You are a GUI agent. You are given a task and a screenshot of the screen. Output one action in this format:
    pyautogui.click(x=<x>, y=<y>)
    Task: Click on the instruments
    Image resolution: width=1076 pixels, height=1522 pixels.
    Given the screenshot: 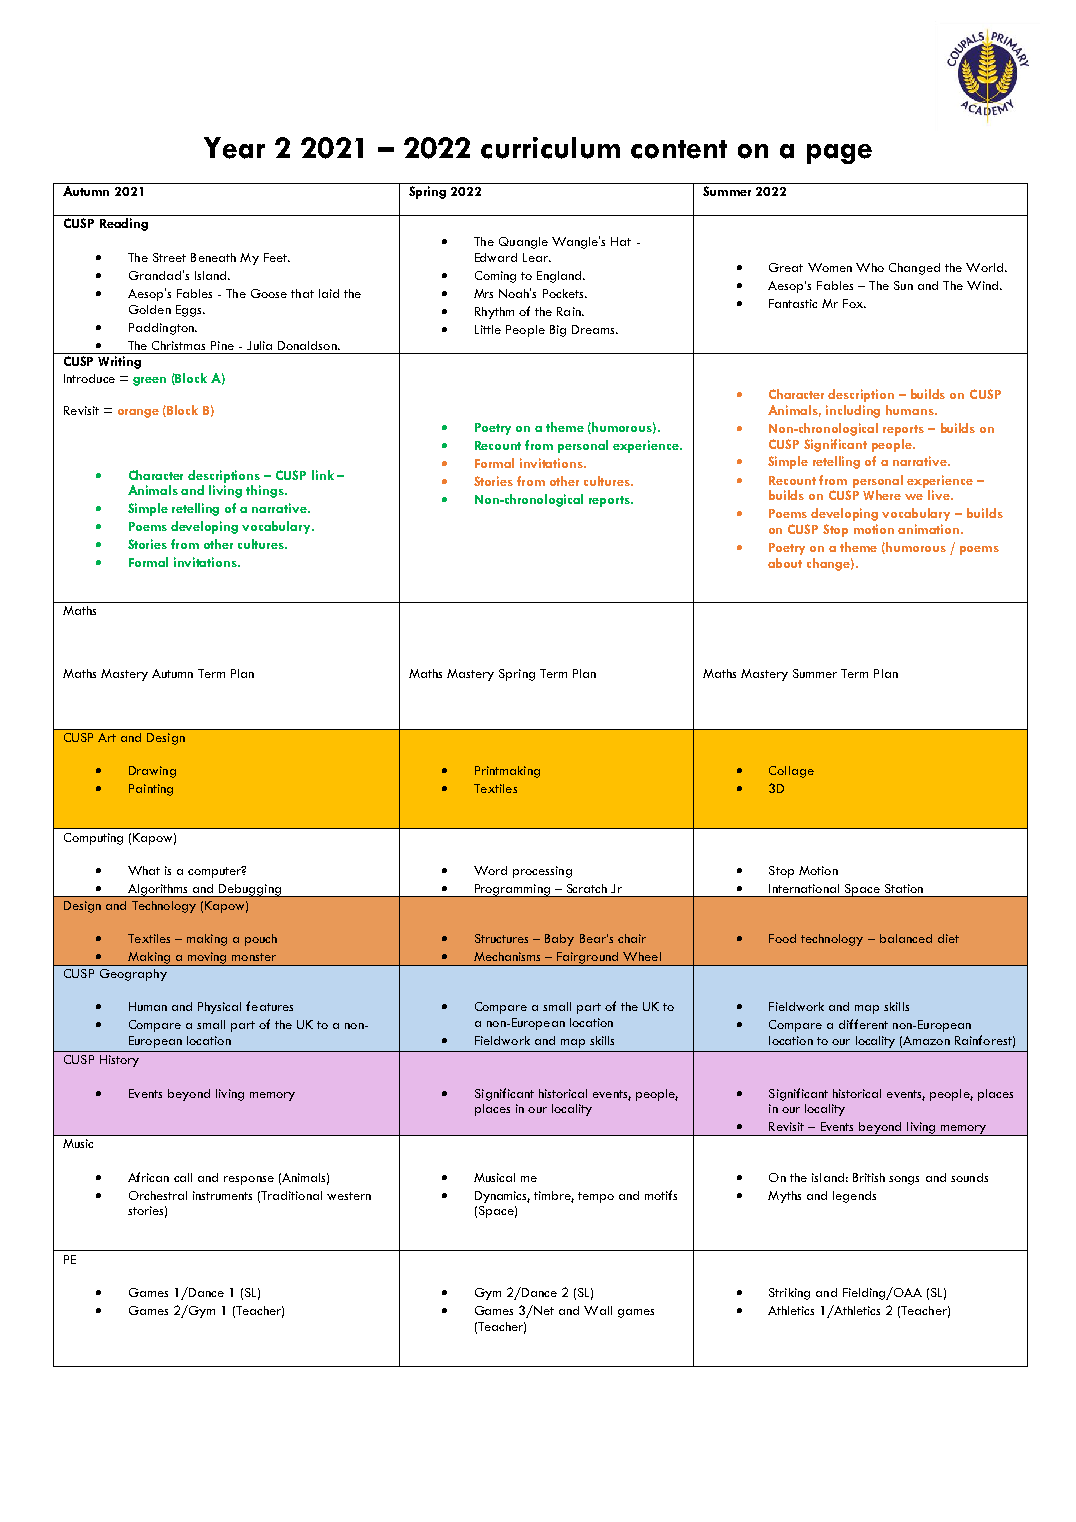 What is the action you would take?
    pyautogui.click(x=222, y=1195)
